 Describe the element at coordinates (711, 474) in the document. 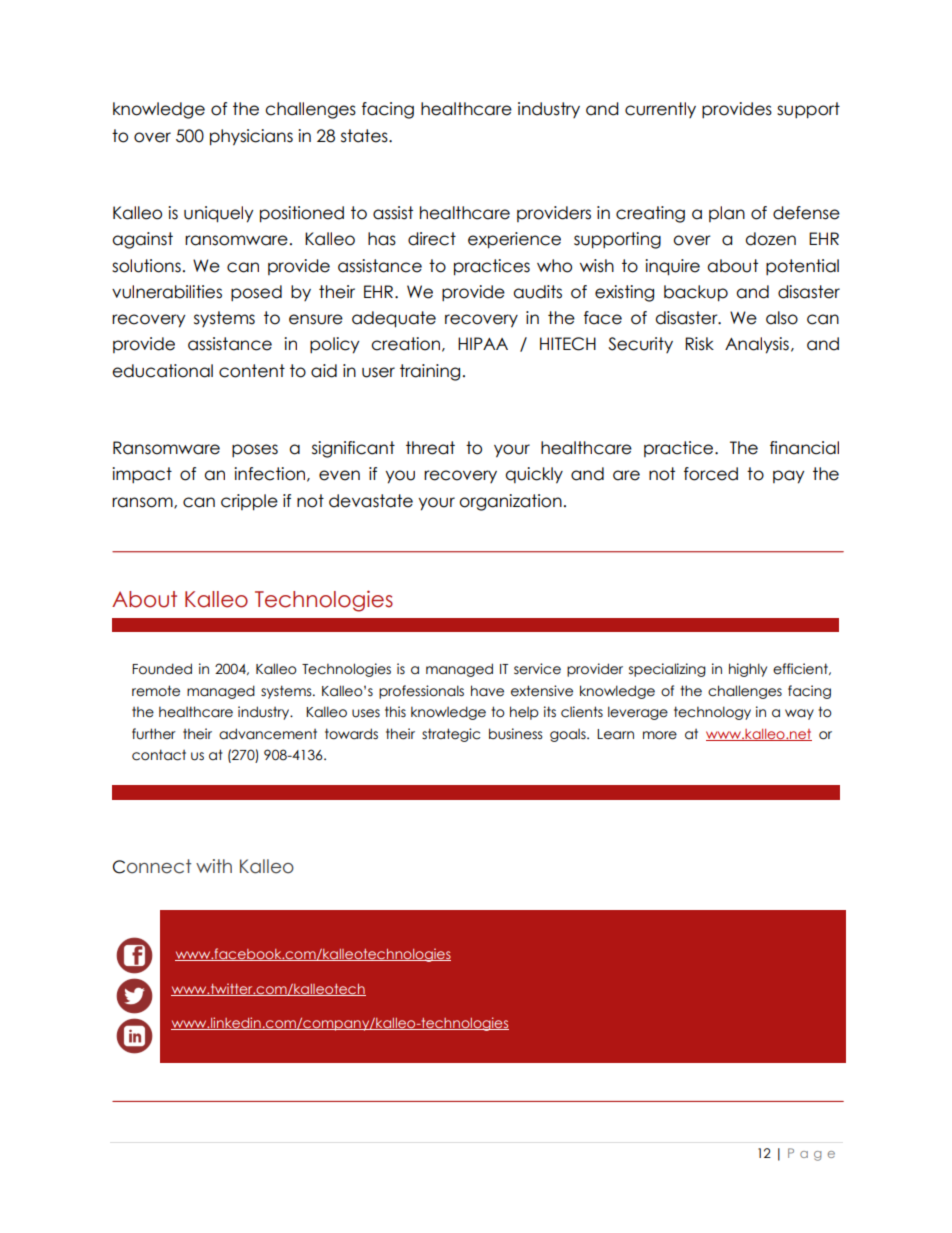

I see `forced` at that location.
